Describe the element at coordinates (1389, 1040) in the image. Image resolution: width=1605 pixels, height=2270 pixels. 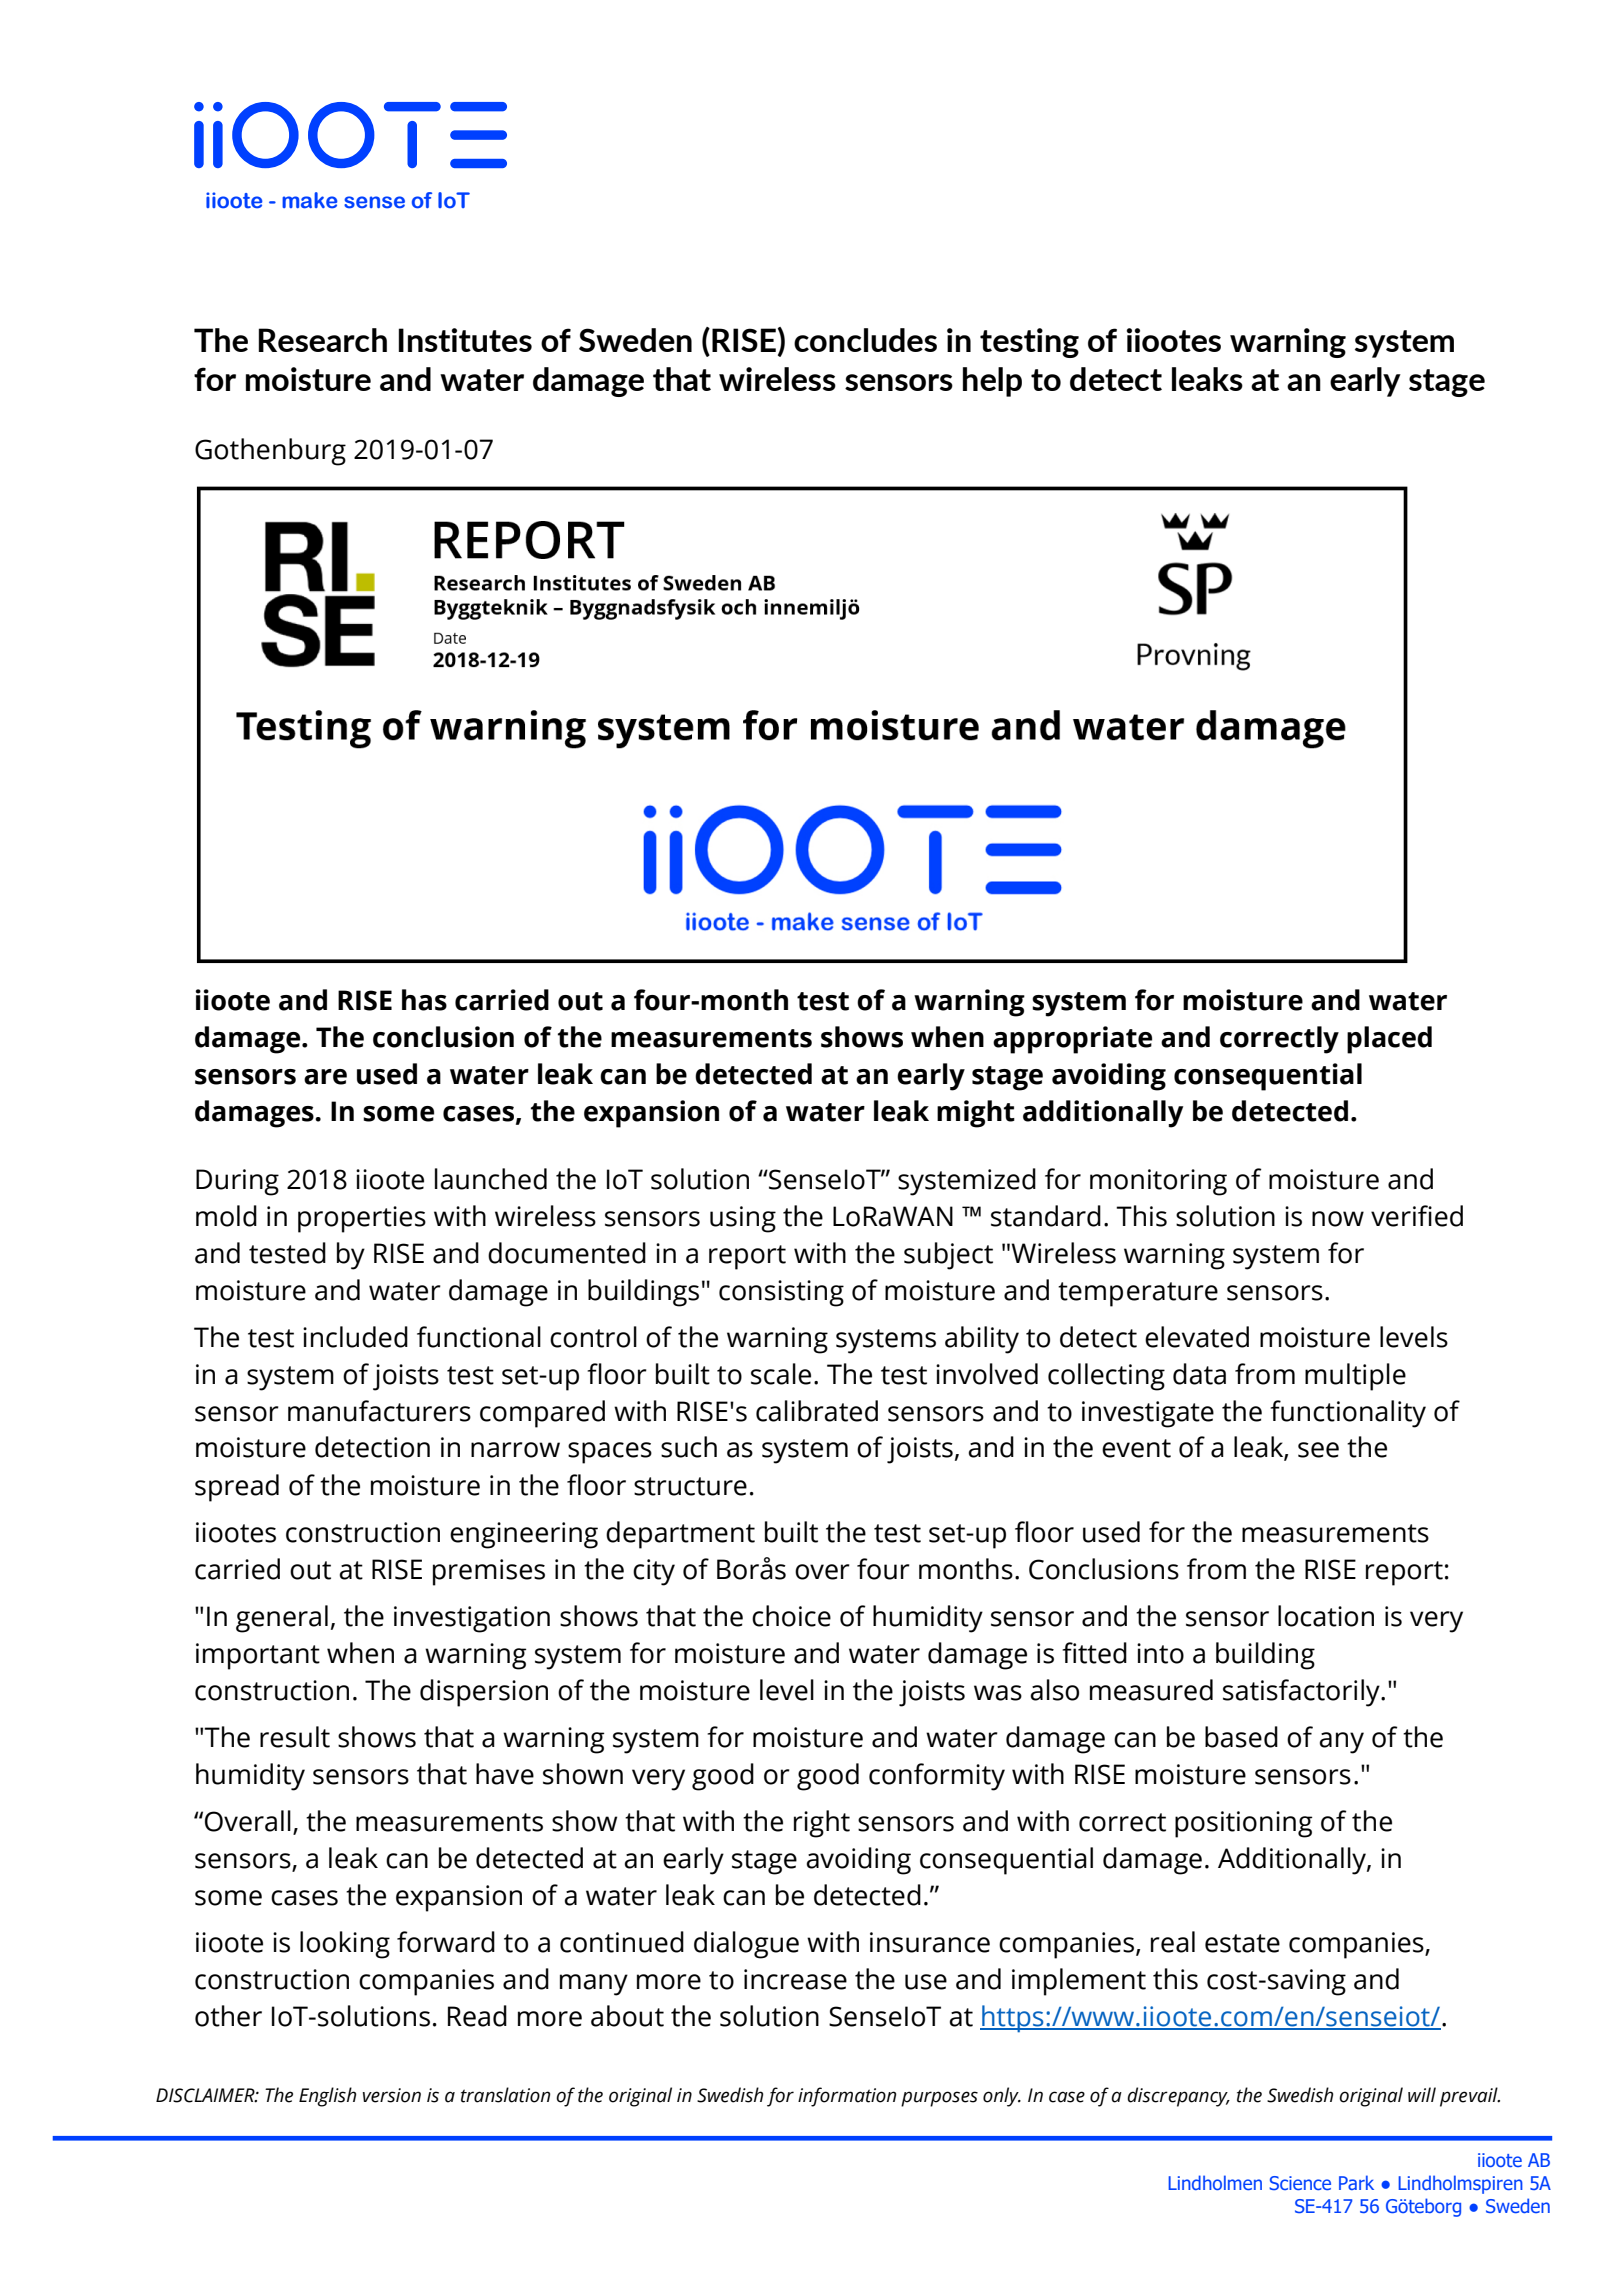
I see `placed` at that location.
